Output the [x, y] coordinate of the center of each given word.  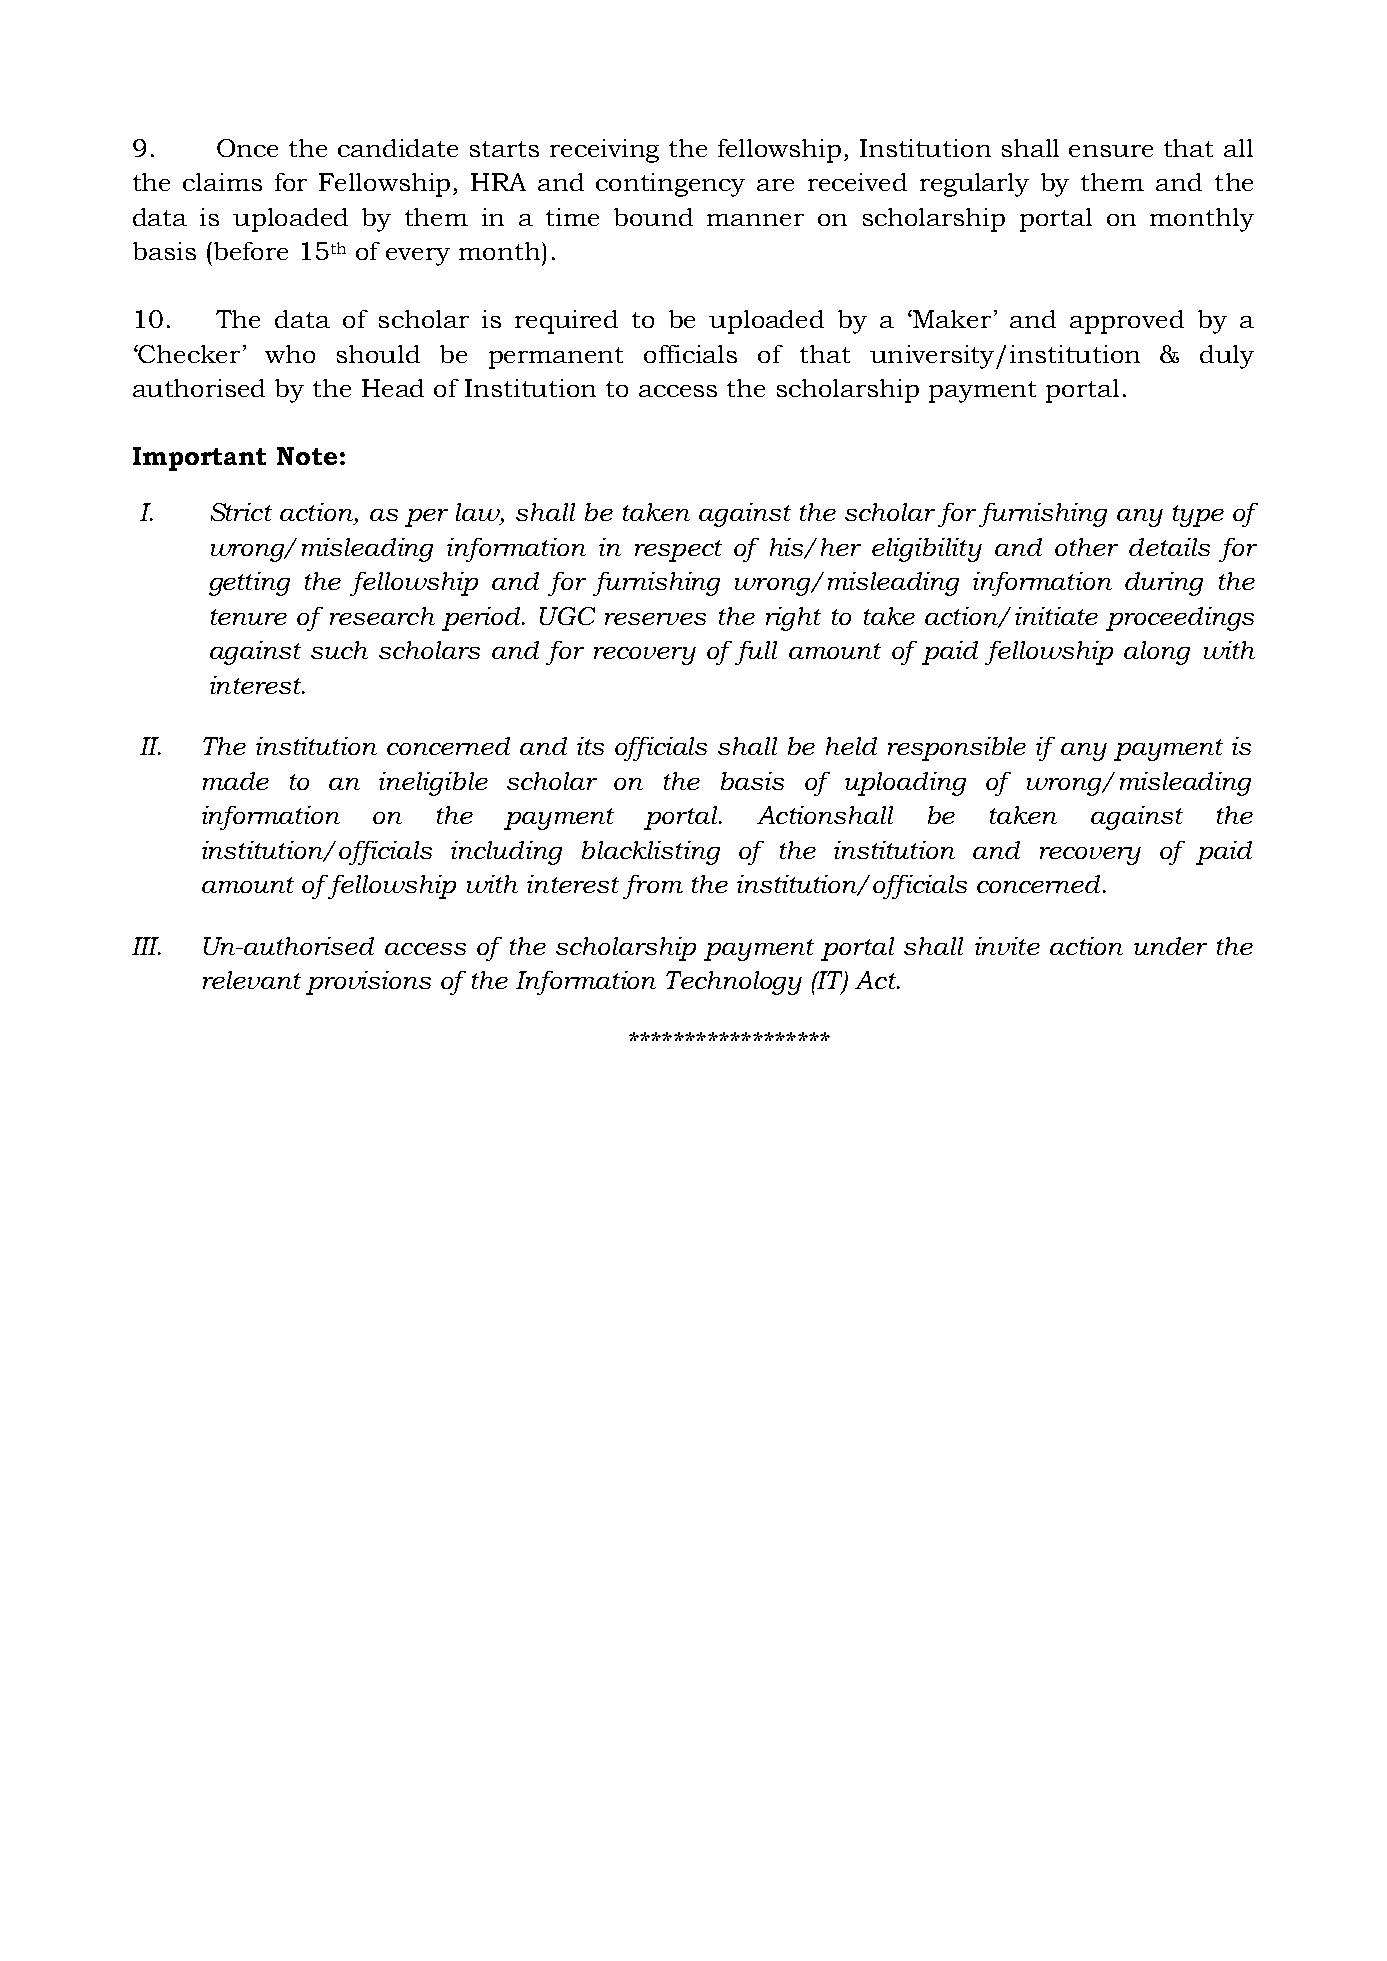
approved [1127, 322]
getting [249, 584]
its [590, 746]
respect [678, 551]
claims [222, 182]
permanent [556, 358]
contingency [670, 185]
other [1086, 547]
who [290, 354]
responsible [957, 749]
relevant [252, 980]
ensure [1111, 151]
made [236, 781]
